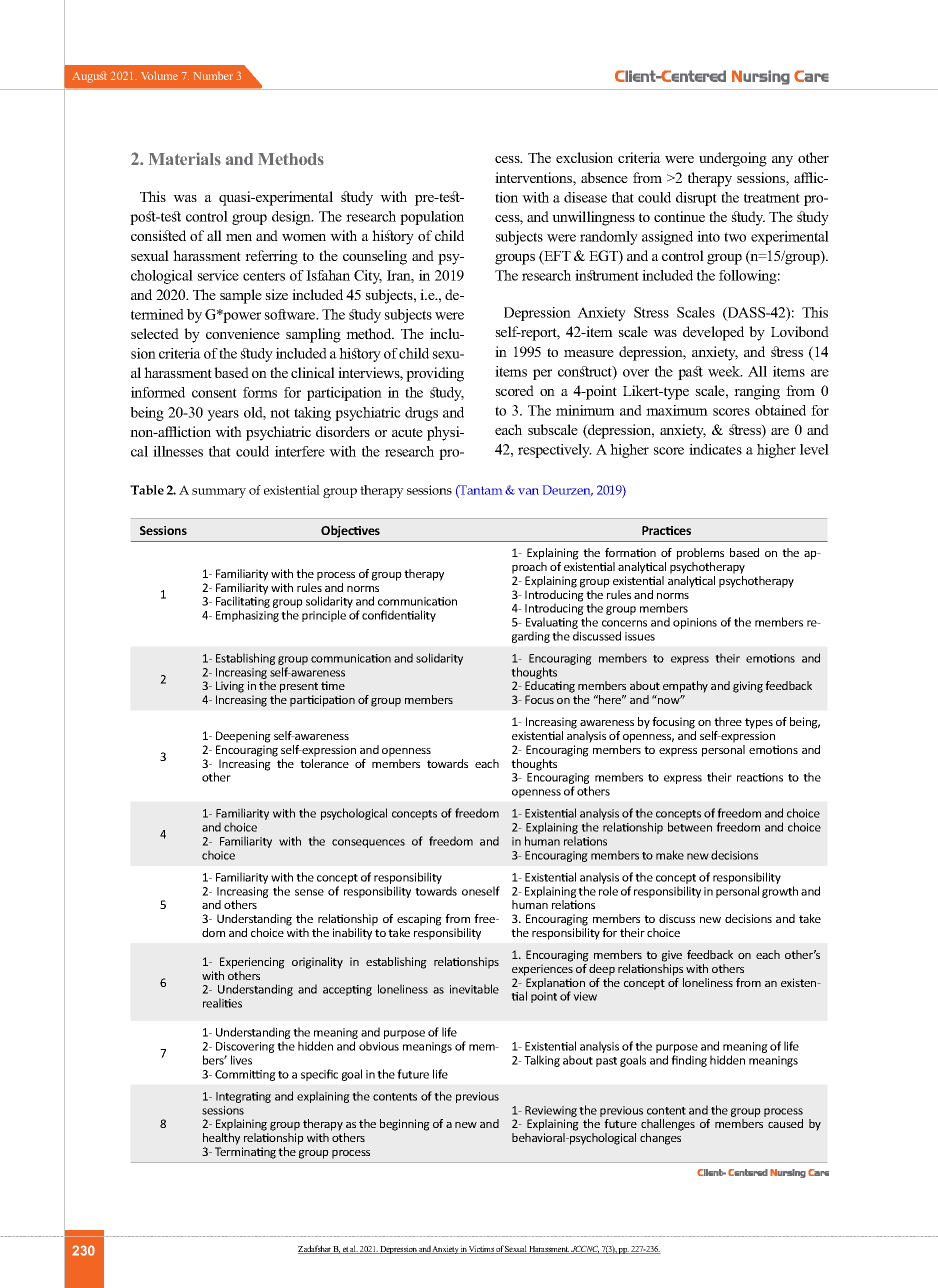 This screenshot has width=938, height=1288. I want to click on giving, so click(748, 687).
